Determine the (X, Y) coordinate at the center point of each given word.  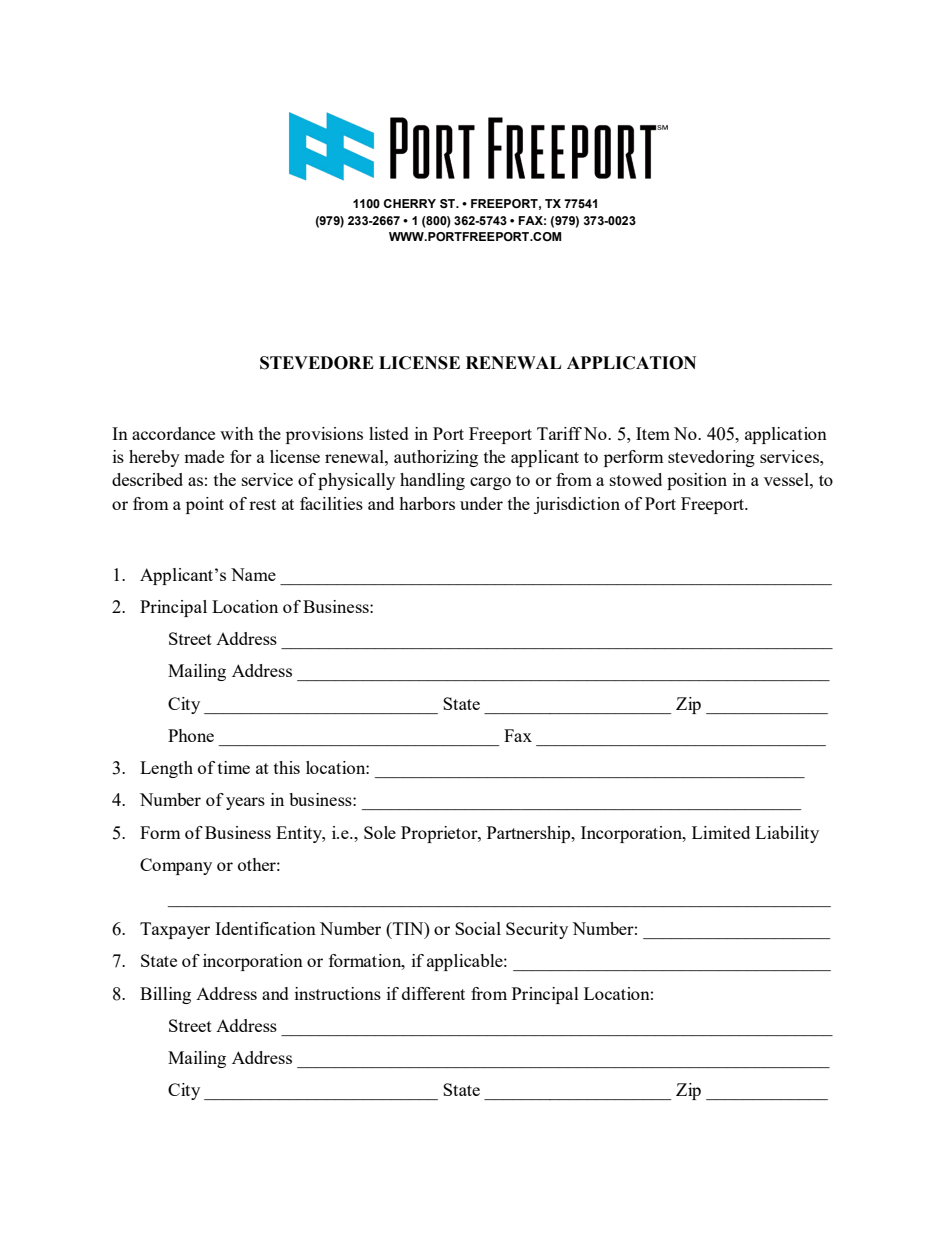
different (433, 993)
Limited (721, 832)
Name (253, 574)
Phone (191, 735)
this (287, 767)
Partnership (530, 834)
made (204, 456)
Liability (787, 834)
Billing (165, 995)
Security (537, 930)
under (481, 503)
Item (653, 433)
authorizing (436, 458)
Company (176, 866)
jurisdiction (577, 505)
